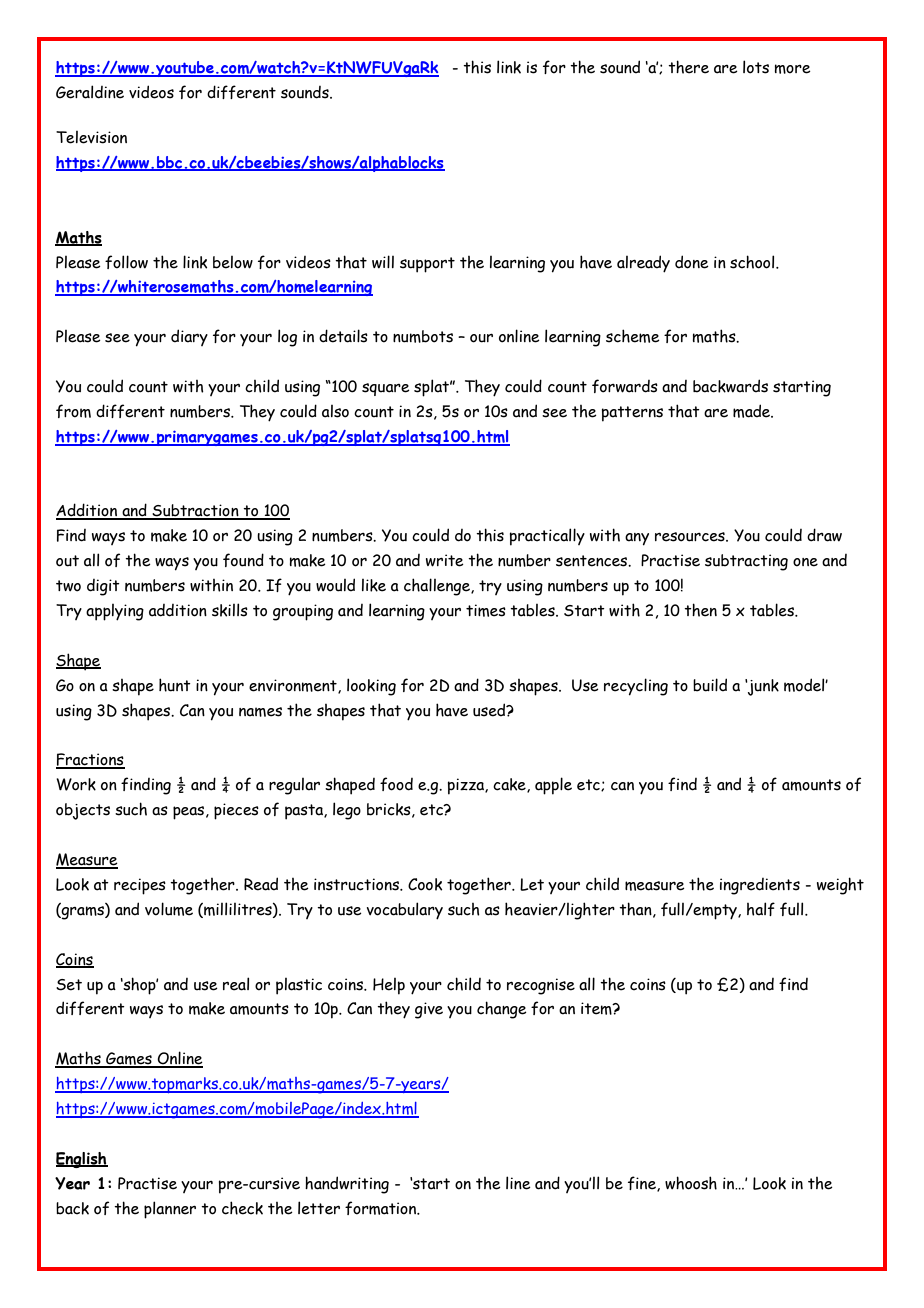  What do you see at coordinates (425, 884) in the screenshot?
I see `Cook` at bounding box center [425, 884].
